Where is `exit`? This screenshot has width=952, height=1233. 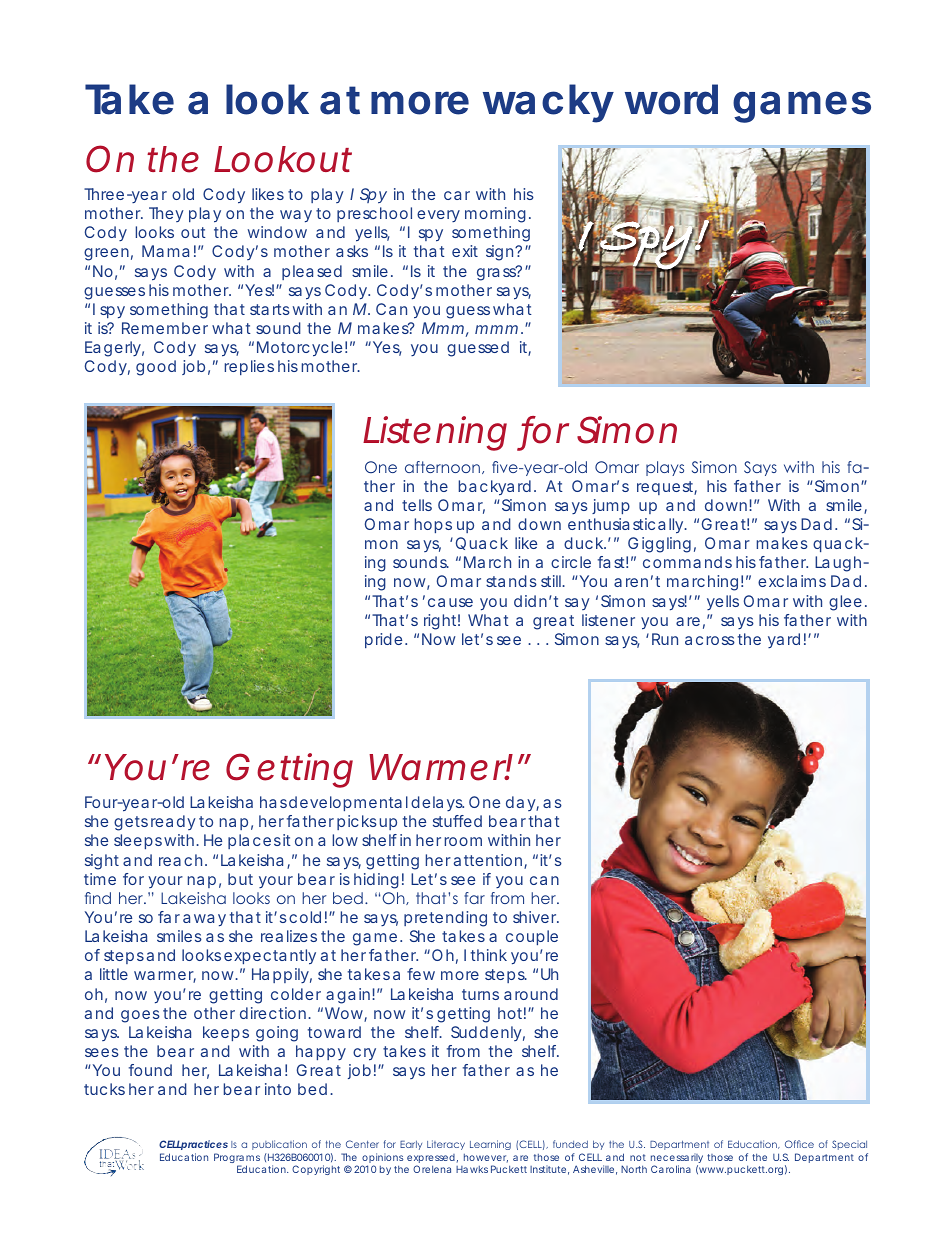 exit is located at coordinates (465, 251).
